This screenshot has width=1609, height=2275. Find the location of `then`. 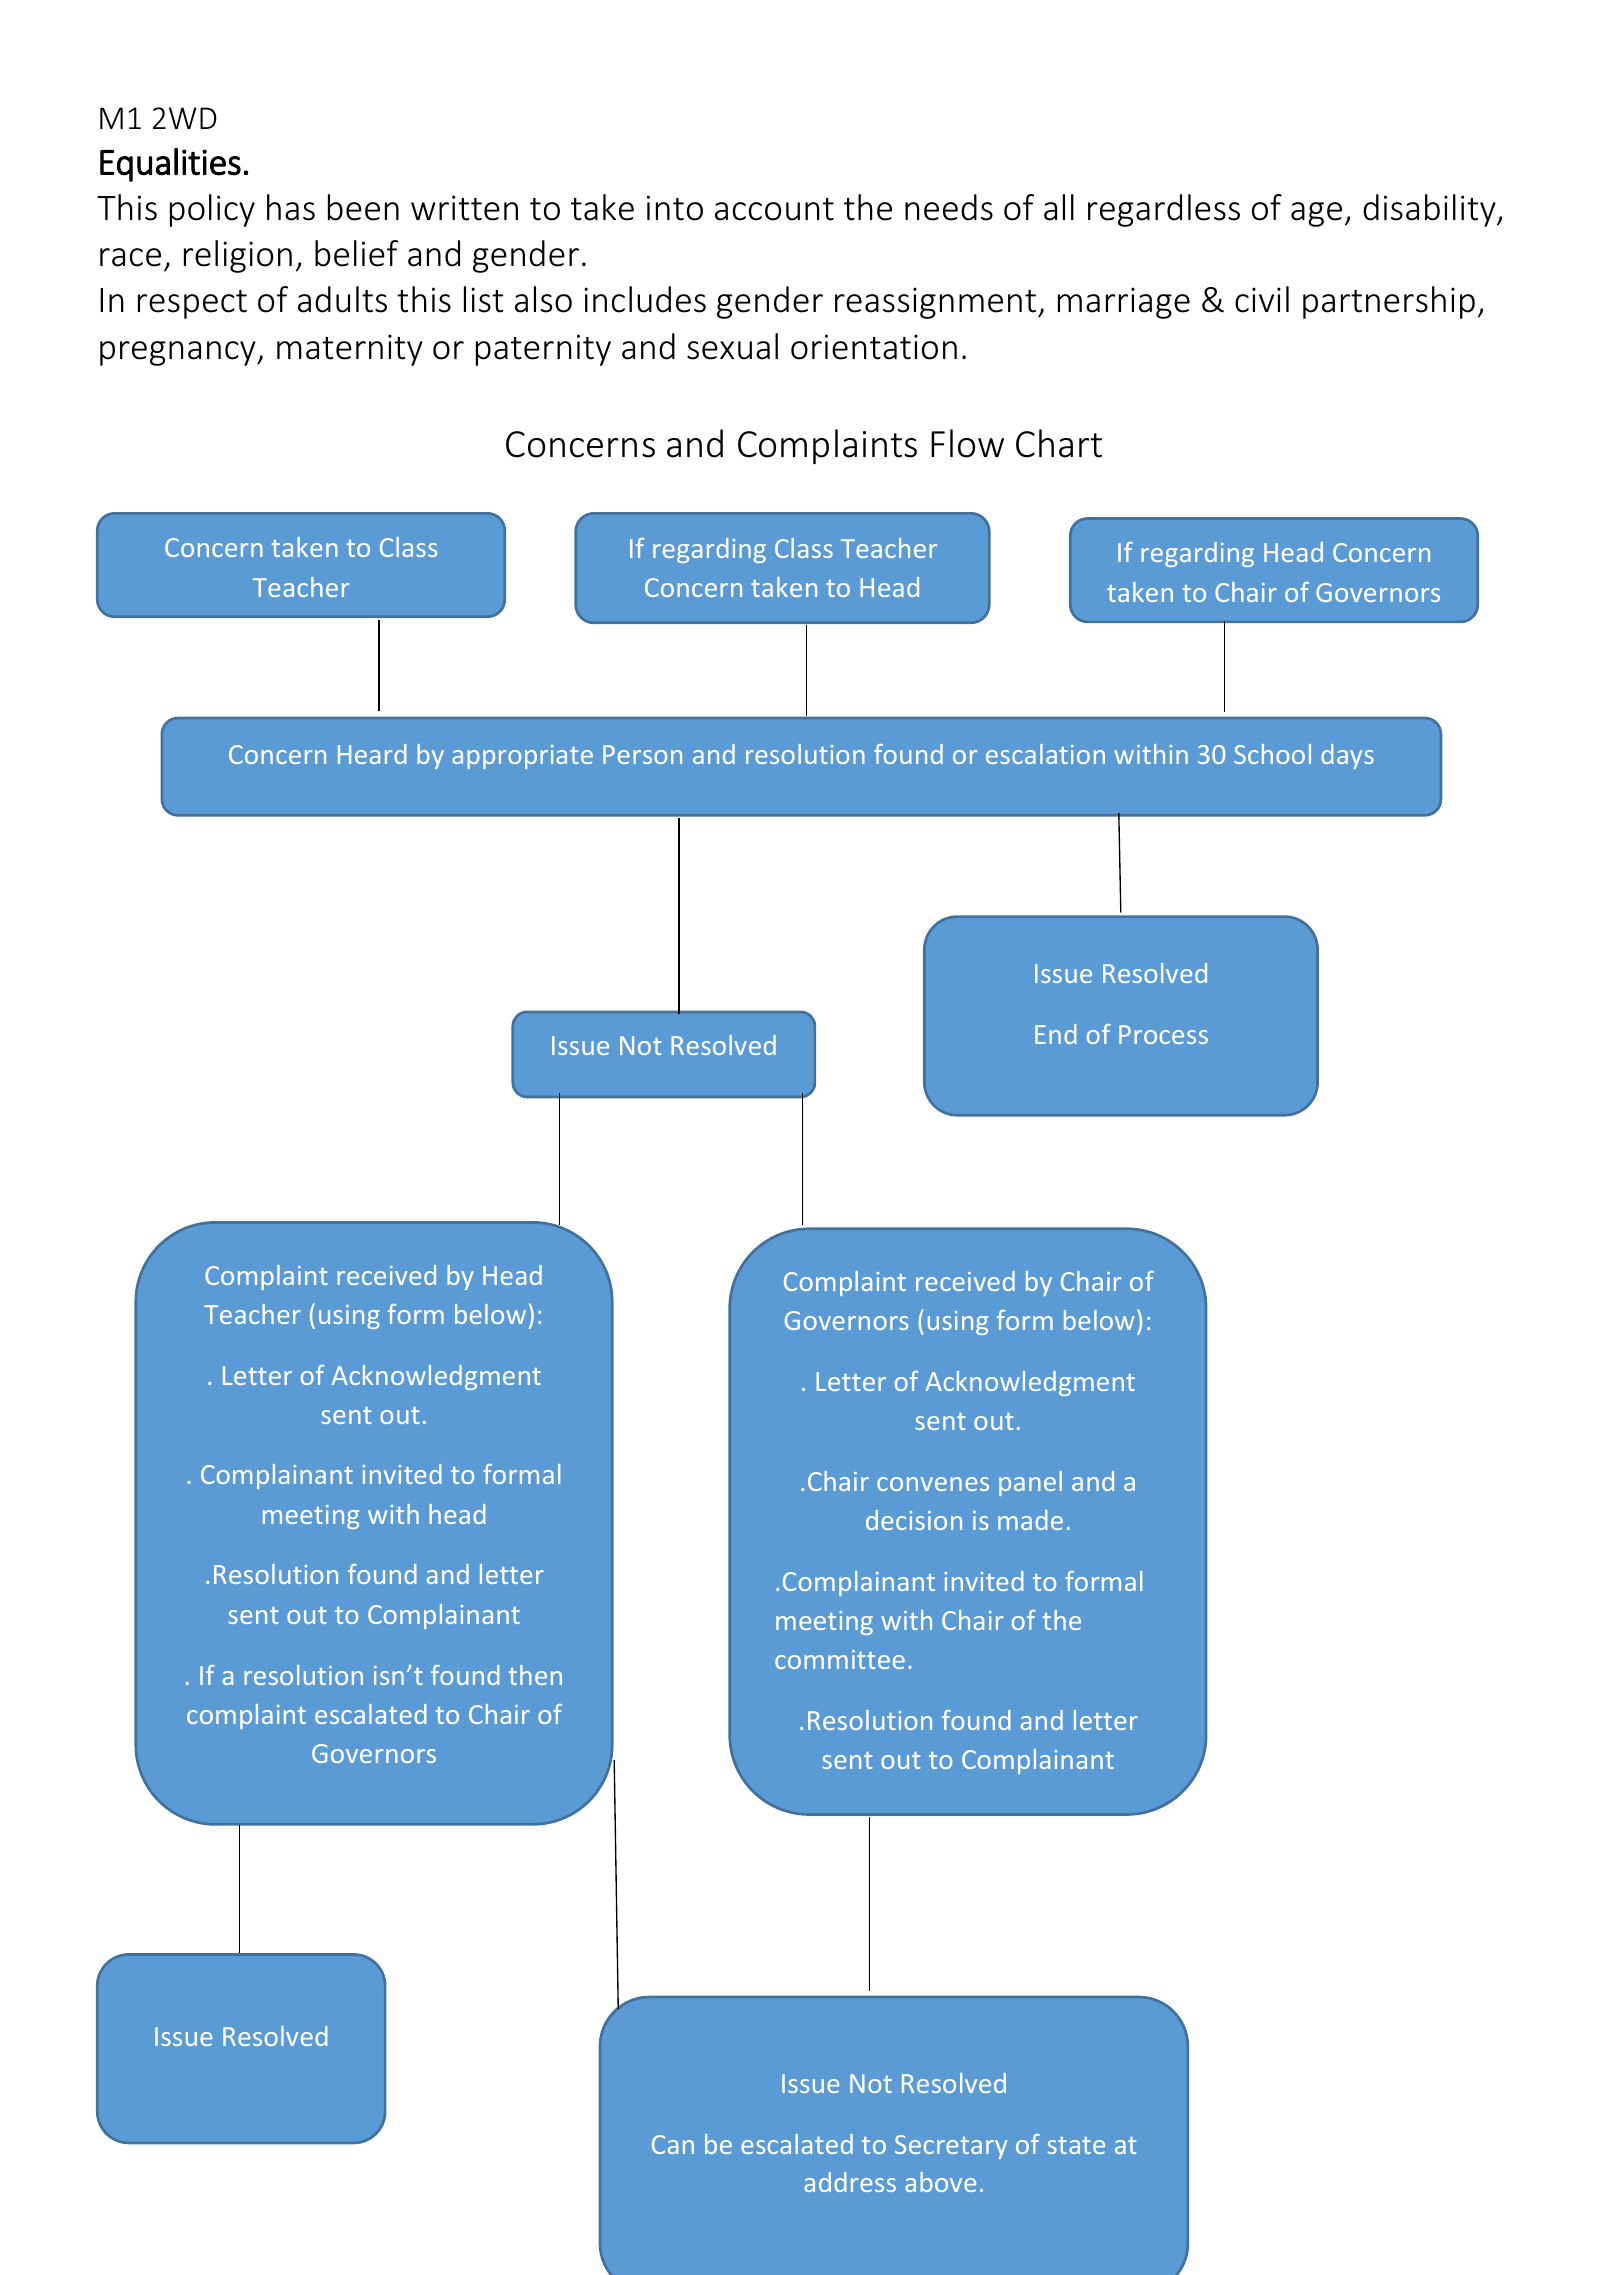

then is located at coordinates (535, 1675).
